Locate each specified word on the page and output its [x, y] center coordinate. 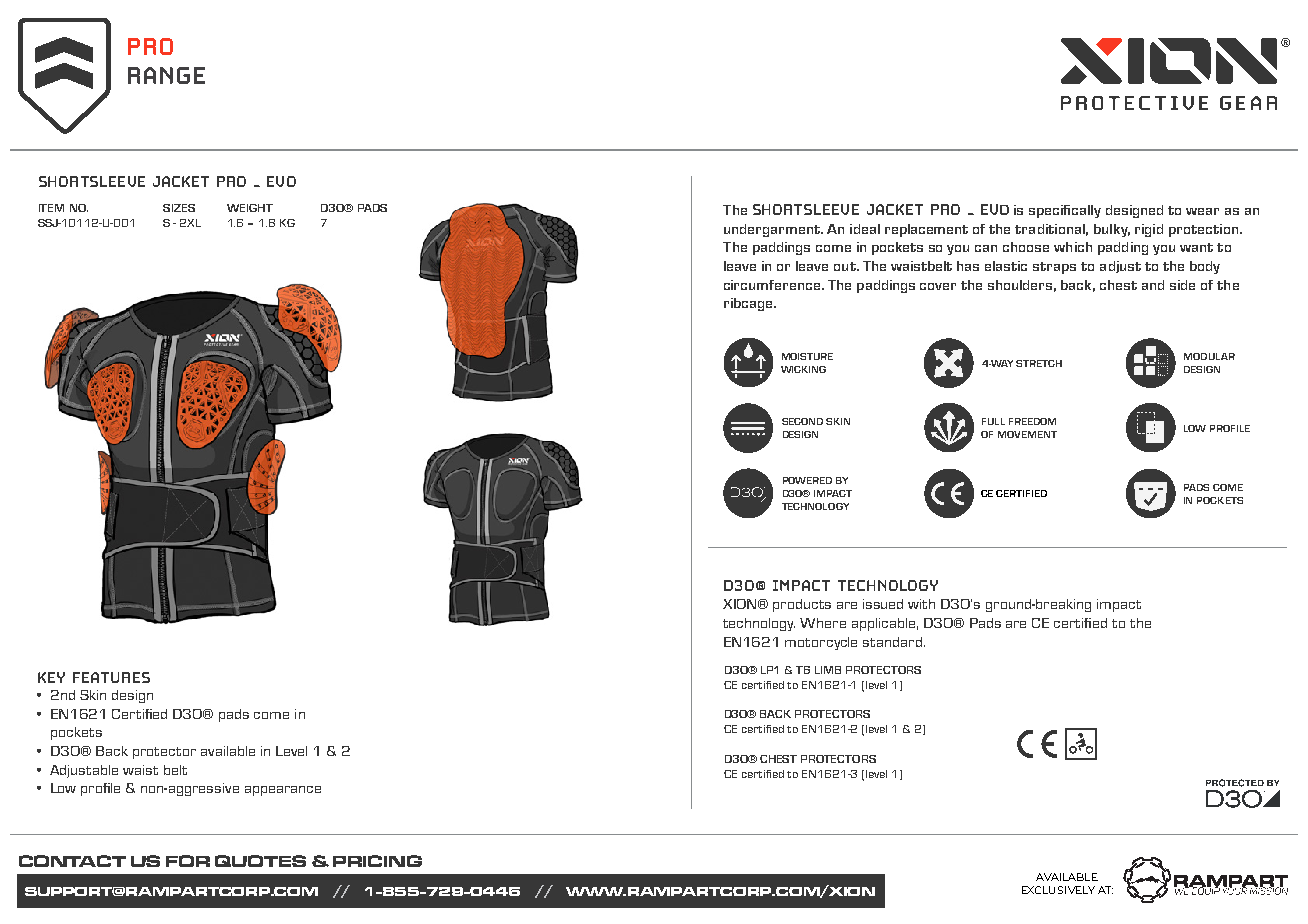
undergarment [773, 230]
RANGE [166, 75]
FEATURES [111, 677]
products [802, 605]
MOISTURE [807, 356]
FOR [188, 861]
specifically [1065, 211]
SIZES [179, 208]
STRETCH [1039, 363]
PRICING [377, 861]
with [921, 604]
